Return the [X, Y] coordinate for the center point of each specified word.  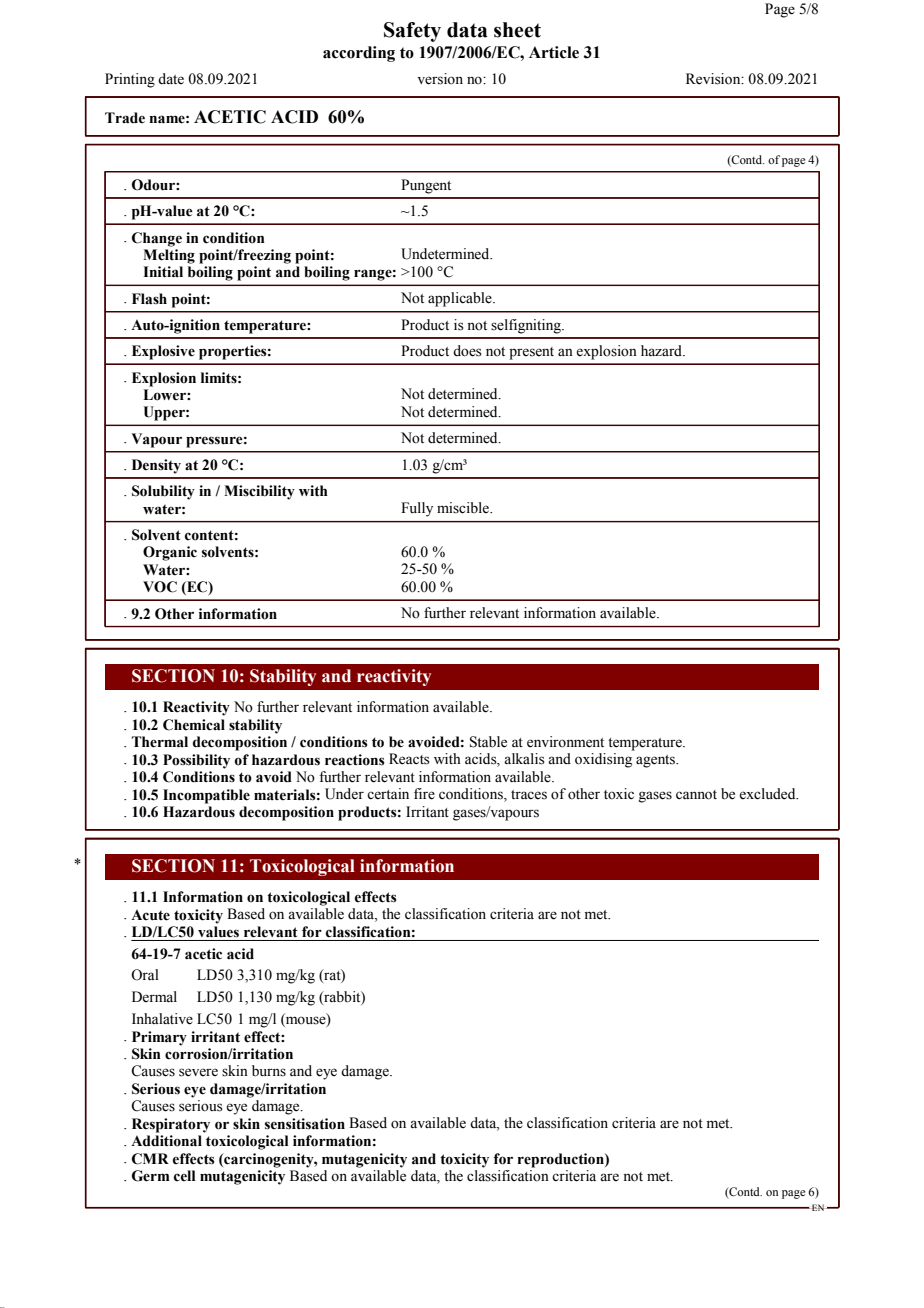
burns [269, 1071]
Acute [150, 915]
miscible [464, 508]
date [171, 79]
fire [424, 794]
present [531, 353]
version [440, 79]
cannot [696, 795]
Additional [166, 1141]
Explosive [163, 352]
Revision [714, 79]
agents [657, 761]
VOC [160, 587]
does [467, 351]
